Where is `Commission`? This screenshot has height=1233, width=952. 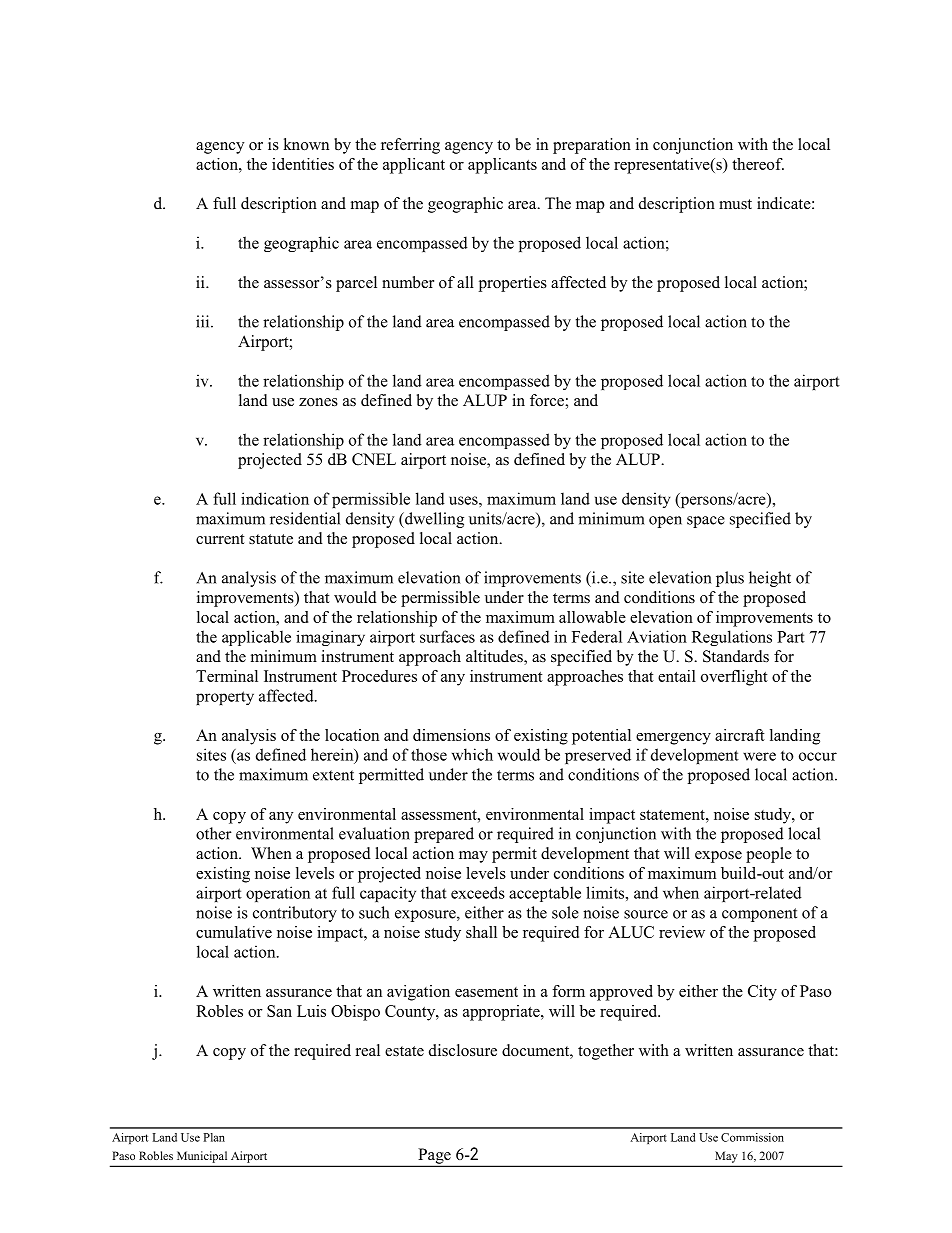
Commission is located at coordinates (752, 1137).
